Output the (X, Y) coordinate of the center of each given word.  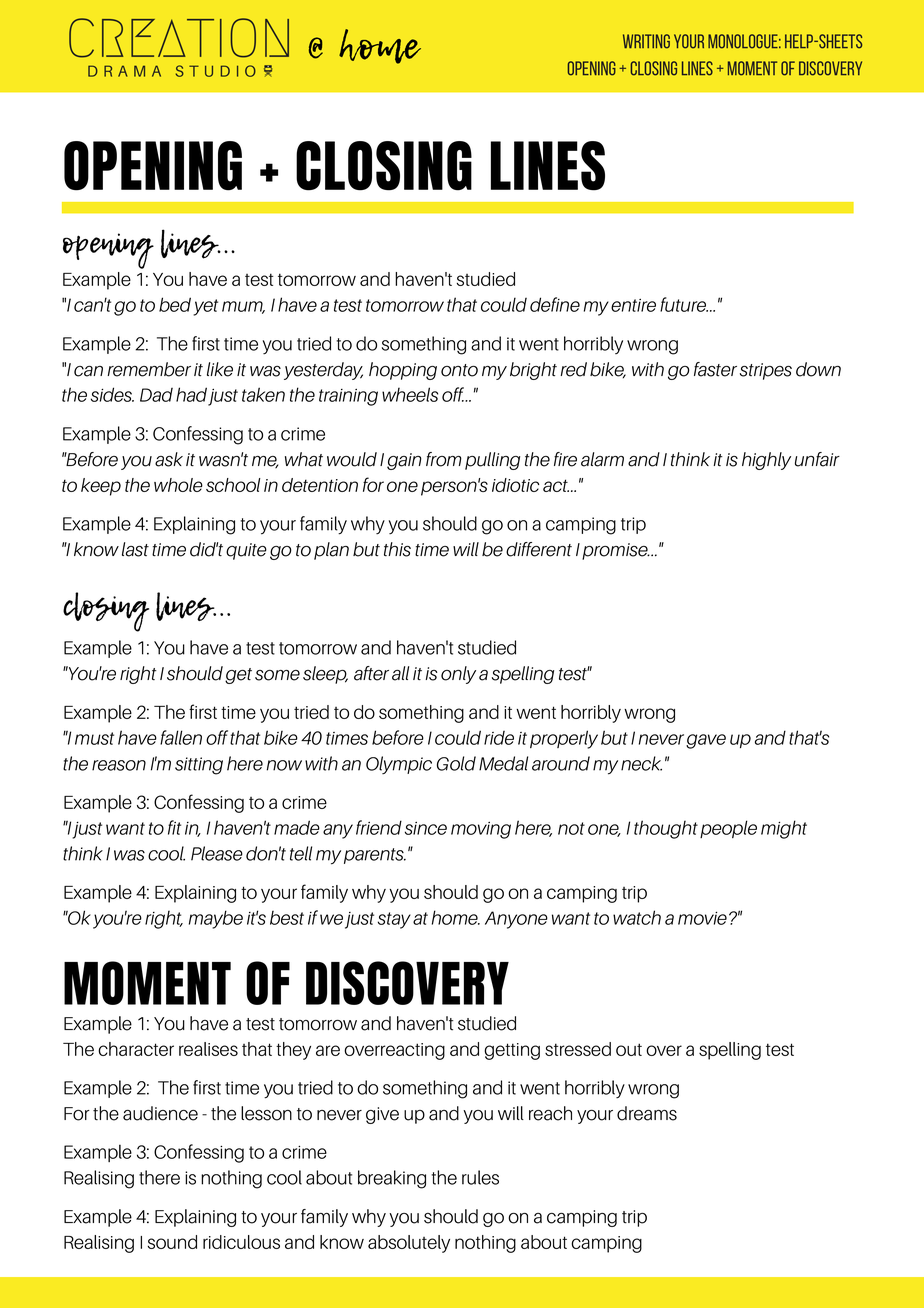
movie (702, 918)
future (684, 304)
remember (149, 369)
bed (175, 304)
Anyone (516, 920)
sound (172, 1242)
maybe (216, 919)
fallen (181, 737)
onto (459, 370)
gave (706, 741)
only (458, 675)
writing (646, 41)
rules (480, 1177)
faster (715, 369)
